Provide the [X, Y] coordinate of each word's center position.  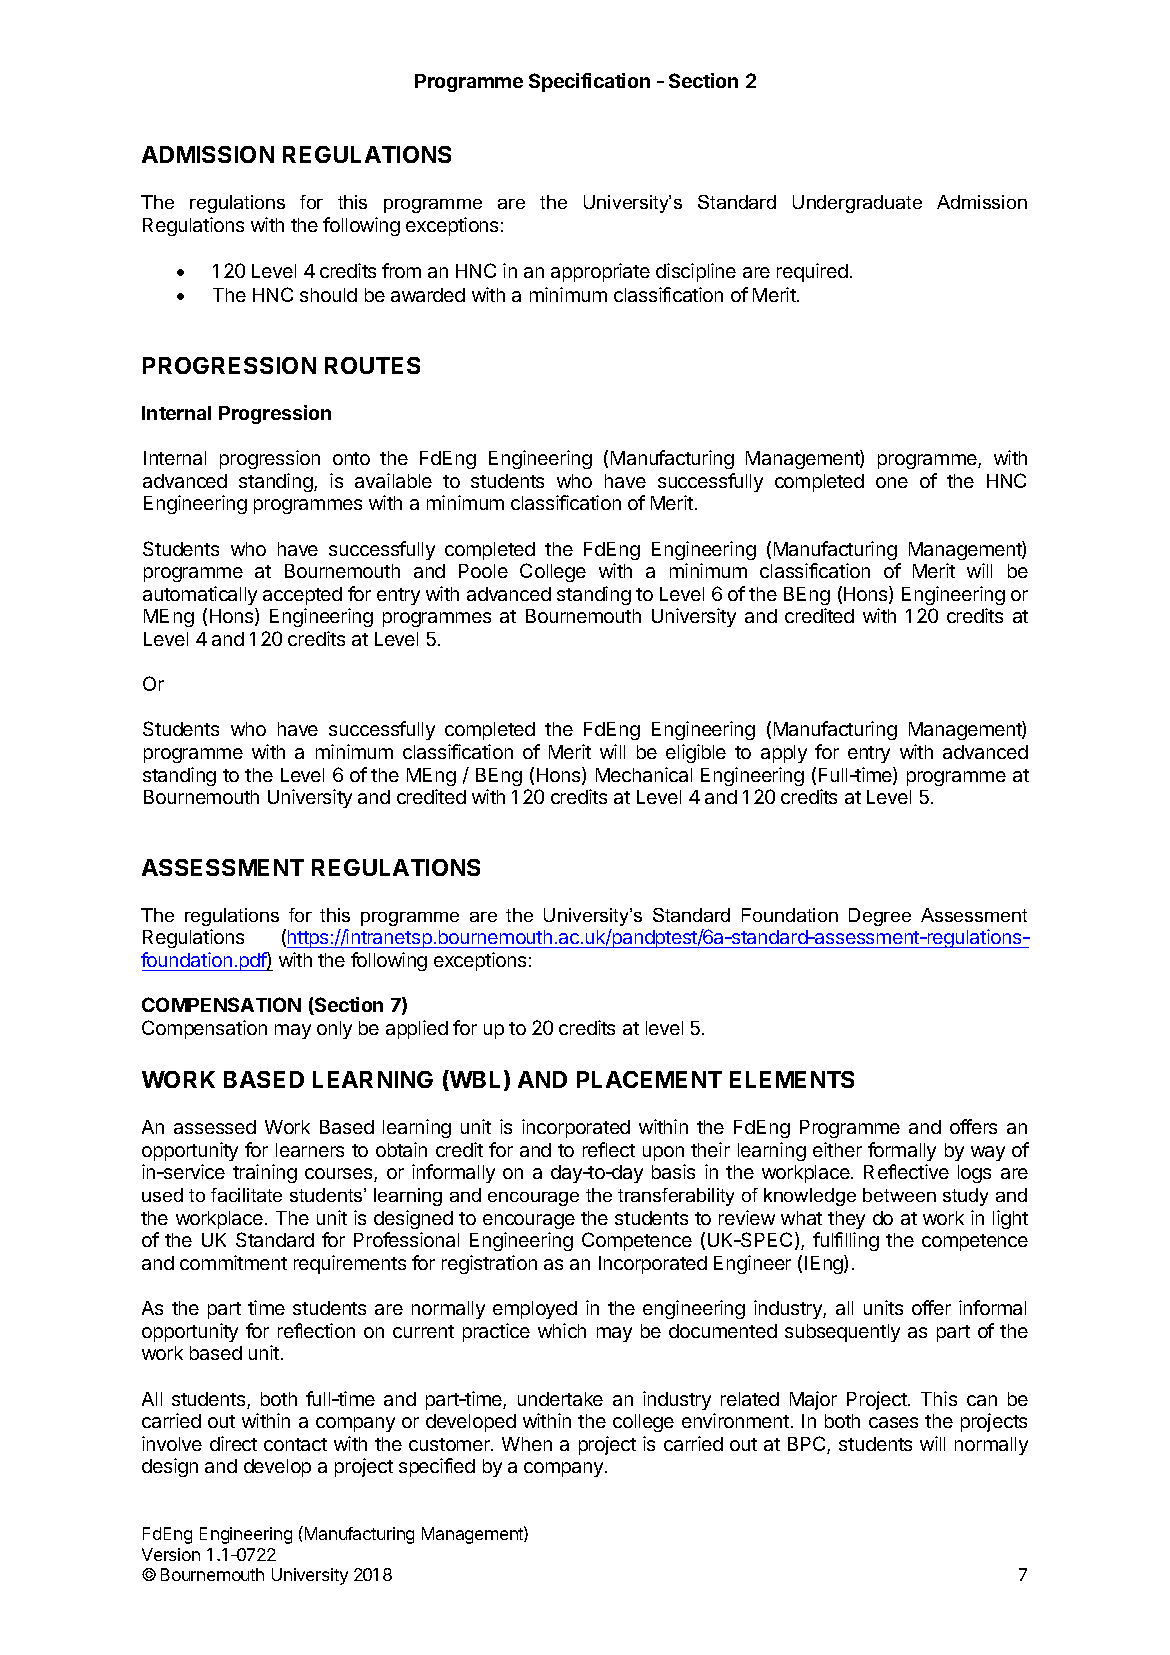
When [527, 1444]
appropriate [600, 272]
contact [295, 1444]
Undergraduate [857, 204]
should [328, 295]
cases [893, 1422]
